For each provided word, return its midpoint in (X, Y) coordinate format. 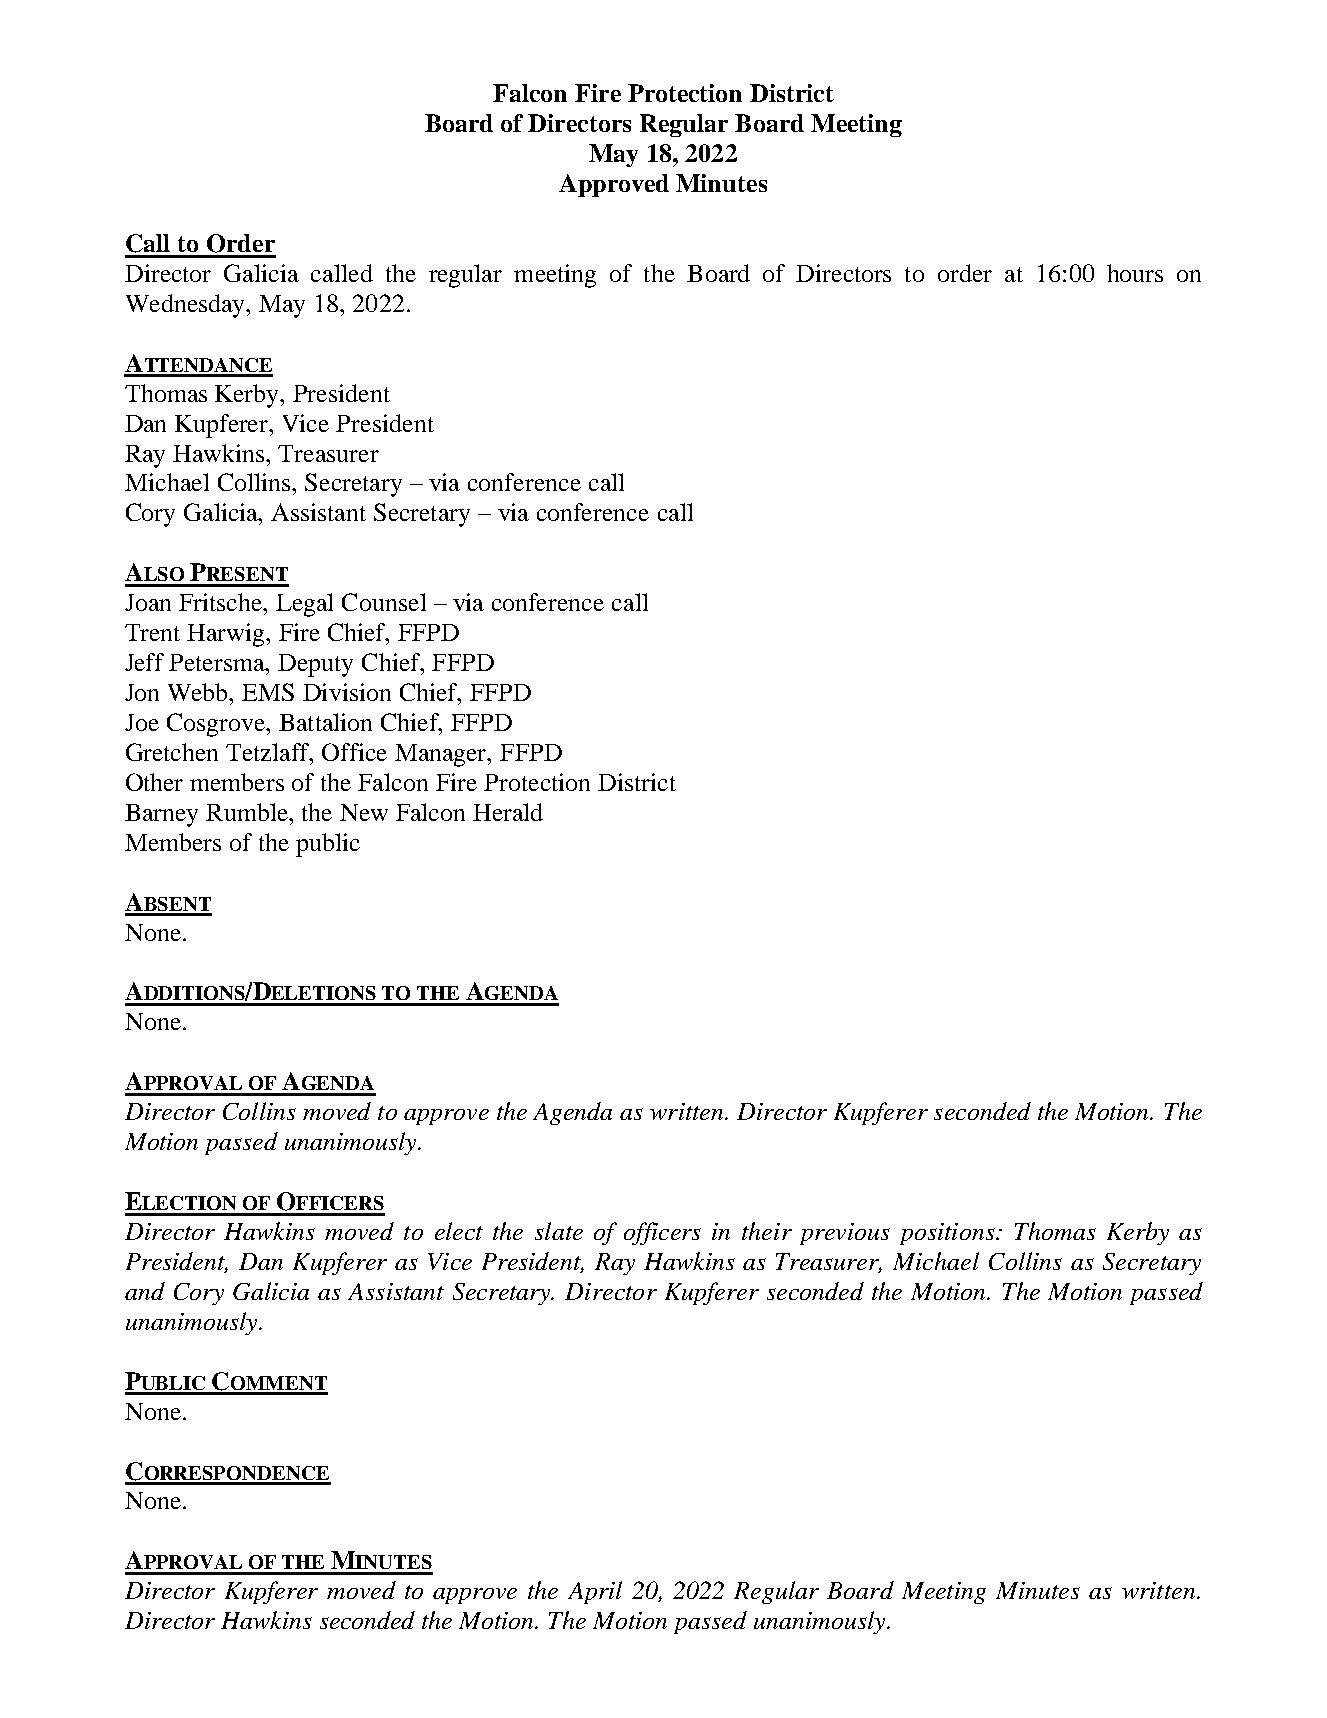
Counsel (384, 602)
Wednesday (187, 306)
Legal (304, 605)
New (364, 812)
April (595, 1592)
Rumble (248, 812)
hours (1135, 273)
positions (948, 1234)
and (145, 1291)
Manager (442, 755)
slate (559, 1231)
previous (845, 1234)
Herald (508, 812)
